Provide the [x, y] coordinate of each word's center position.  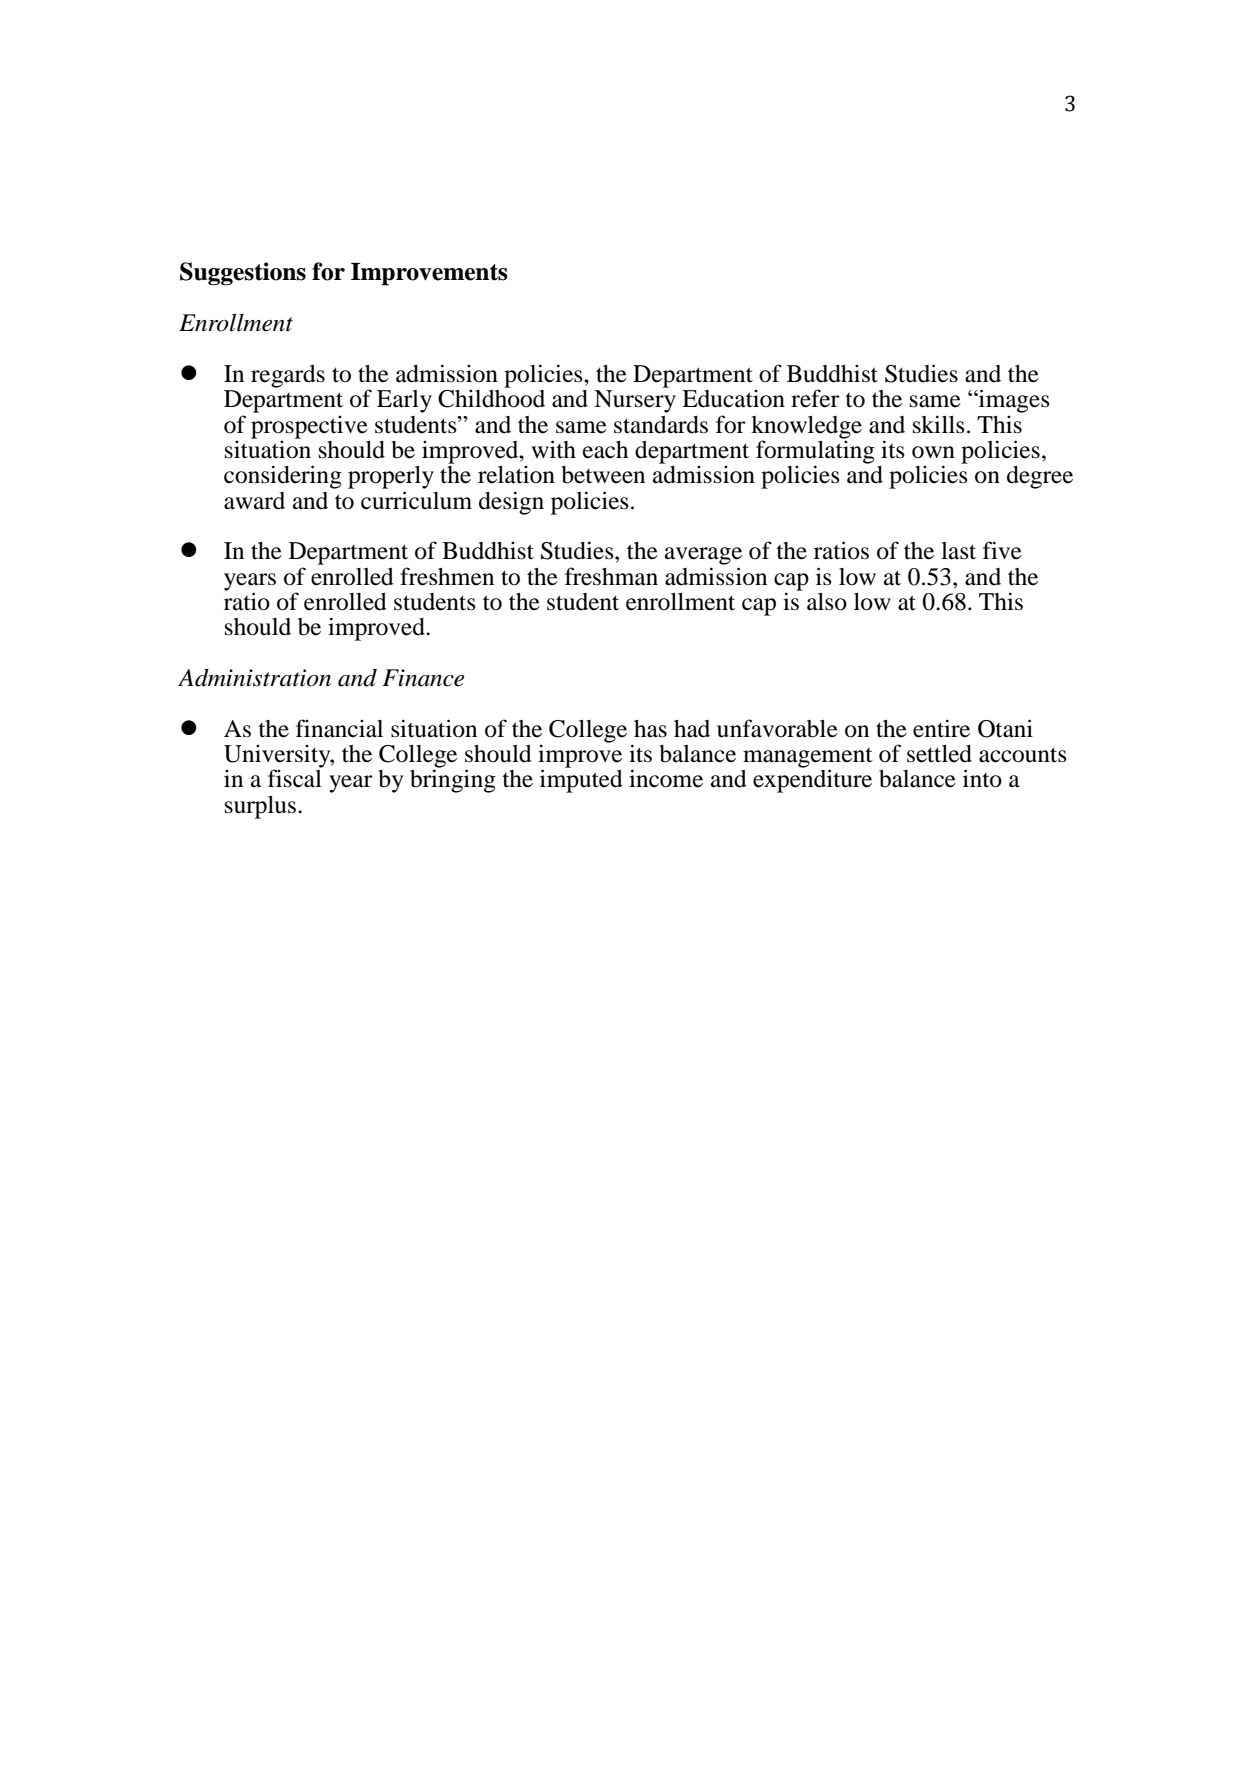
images [1013, 401]
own [933, 452]
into [982, 778]
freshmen [447, 576]
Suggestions [243, 274]
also [827, 602]
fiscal [295, 777]
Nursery [635, 401]
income [666, 778]
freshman [611, 576]
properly [391, 477]
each [605, 450]
